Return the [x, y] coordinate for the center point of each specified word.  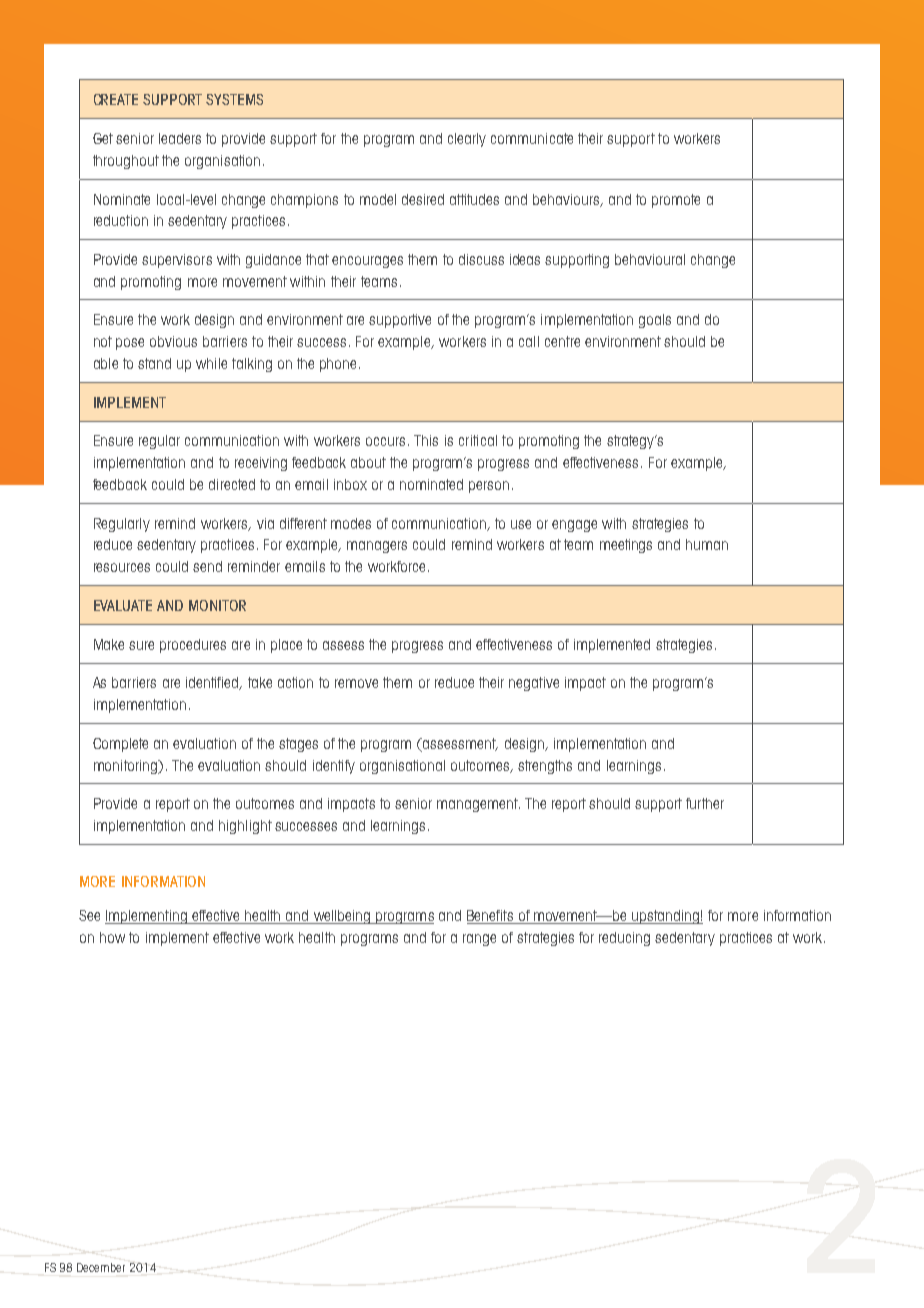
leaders [180, 138]
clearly [467, 140]
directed [232, 484]
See [89, 915]
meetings [626, 546]
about [368, 462]
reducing [624, 939]
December [101, 1267]
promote [676, 201]
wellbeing [342, 917]
